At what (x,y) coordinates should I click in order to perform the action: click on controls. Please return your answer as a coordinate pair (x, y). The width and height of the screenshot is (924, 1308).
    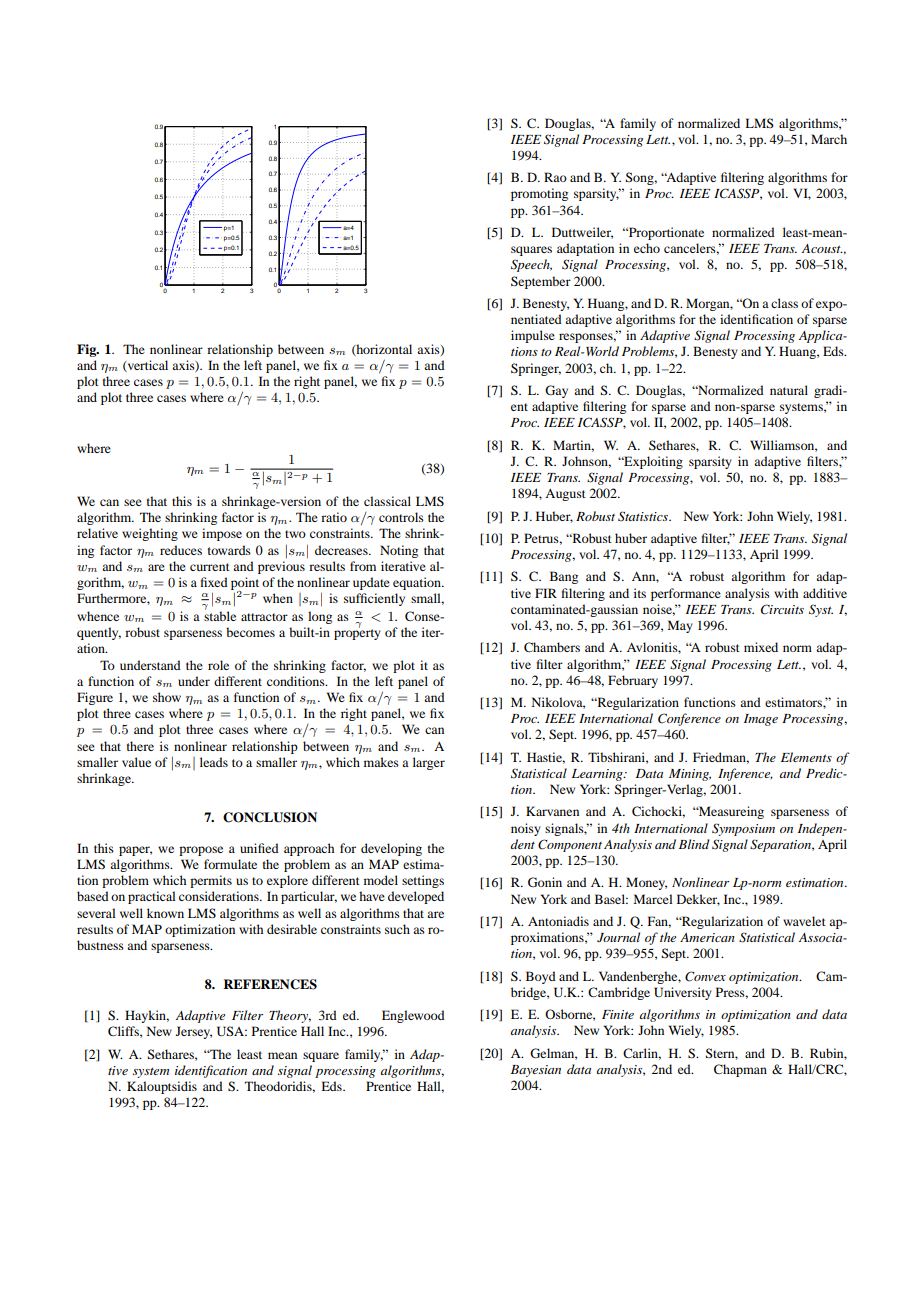
    Looking at the image, I should click on (401, 517).
